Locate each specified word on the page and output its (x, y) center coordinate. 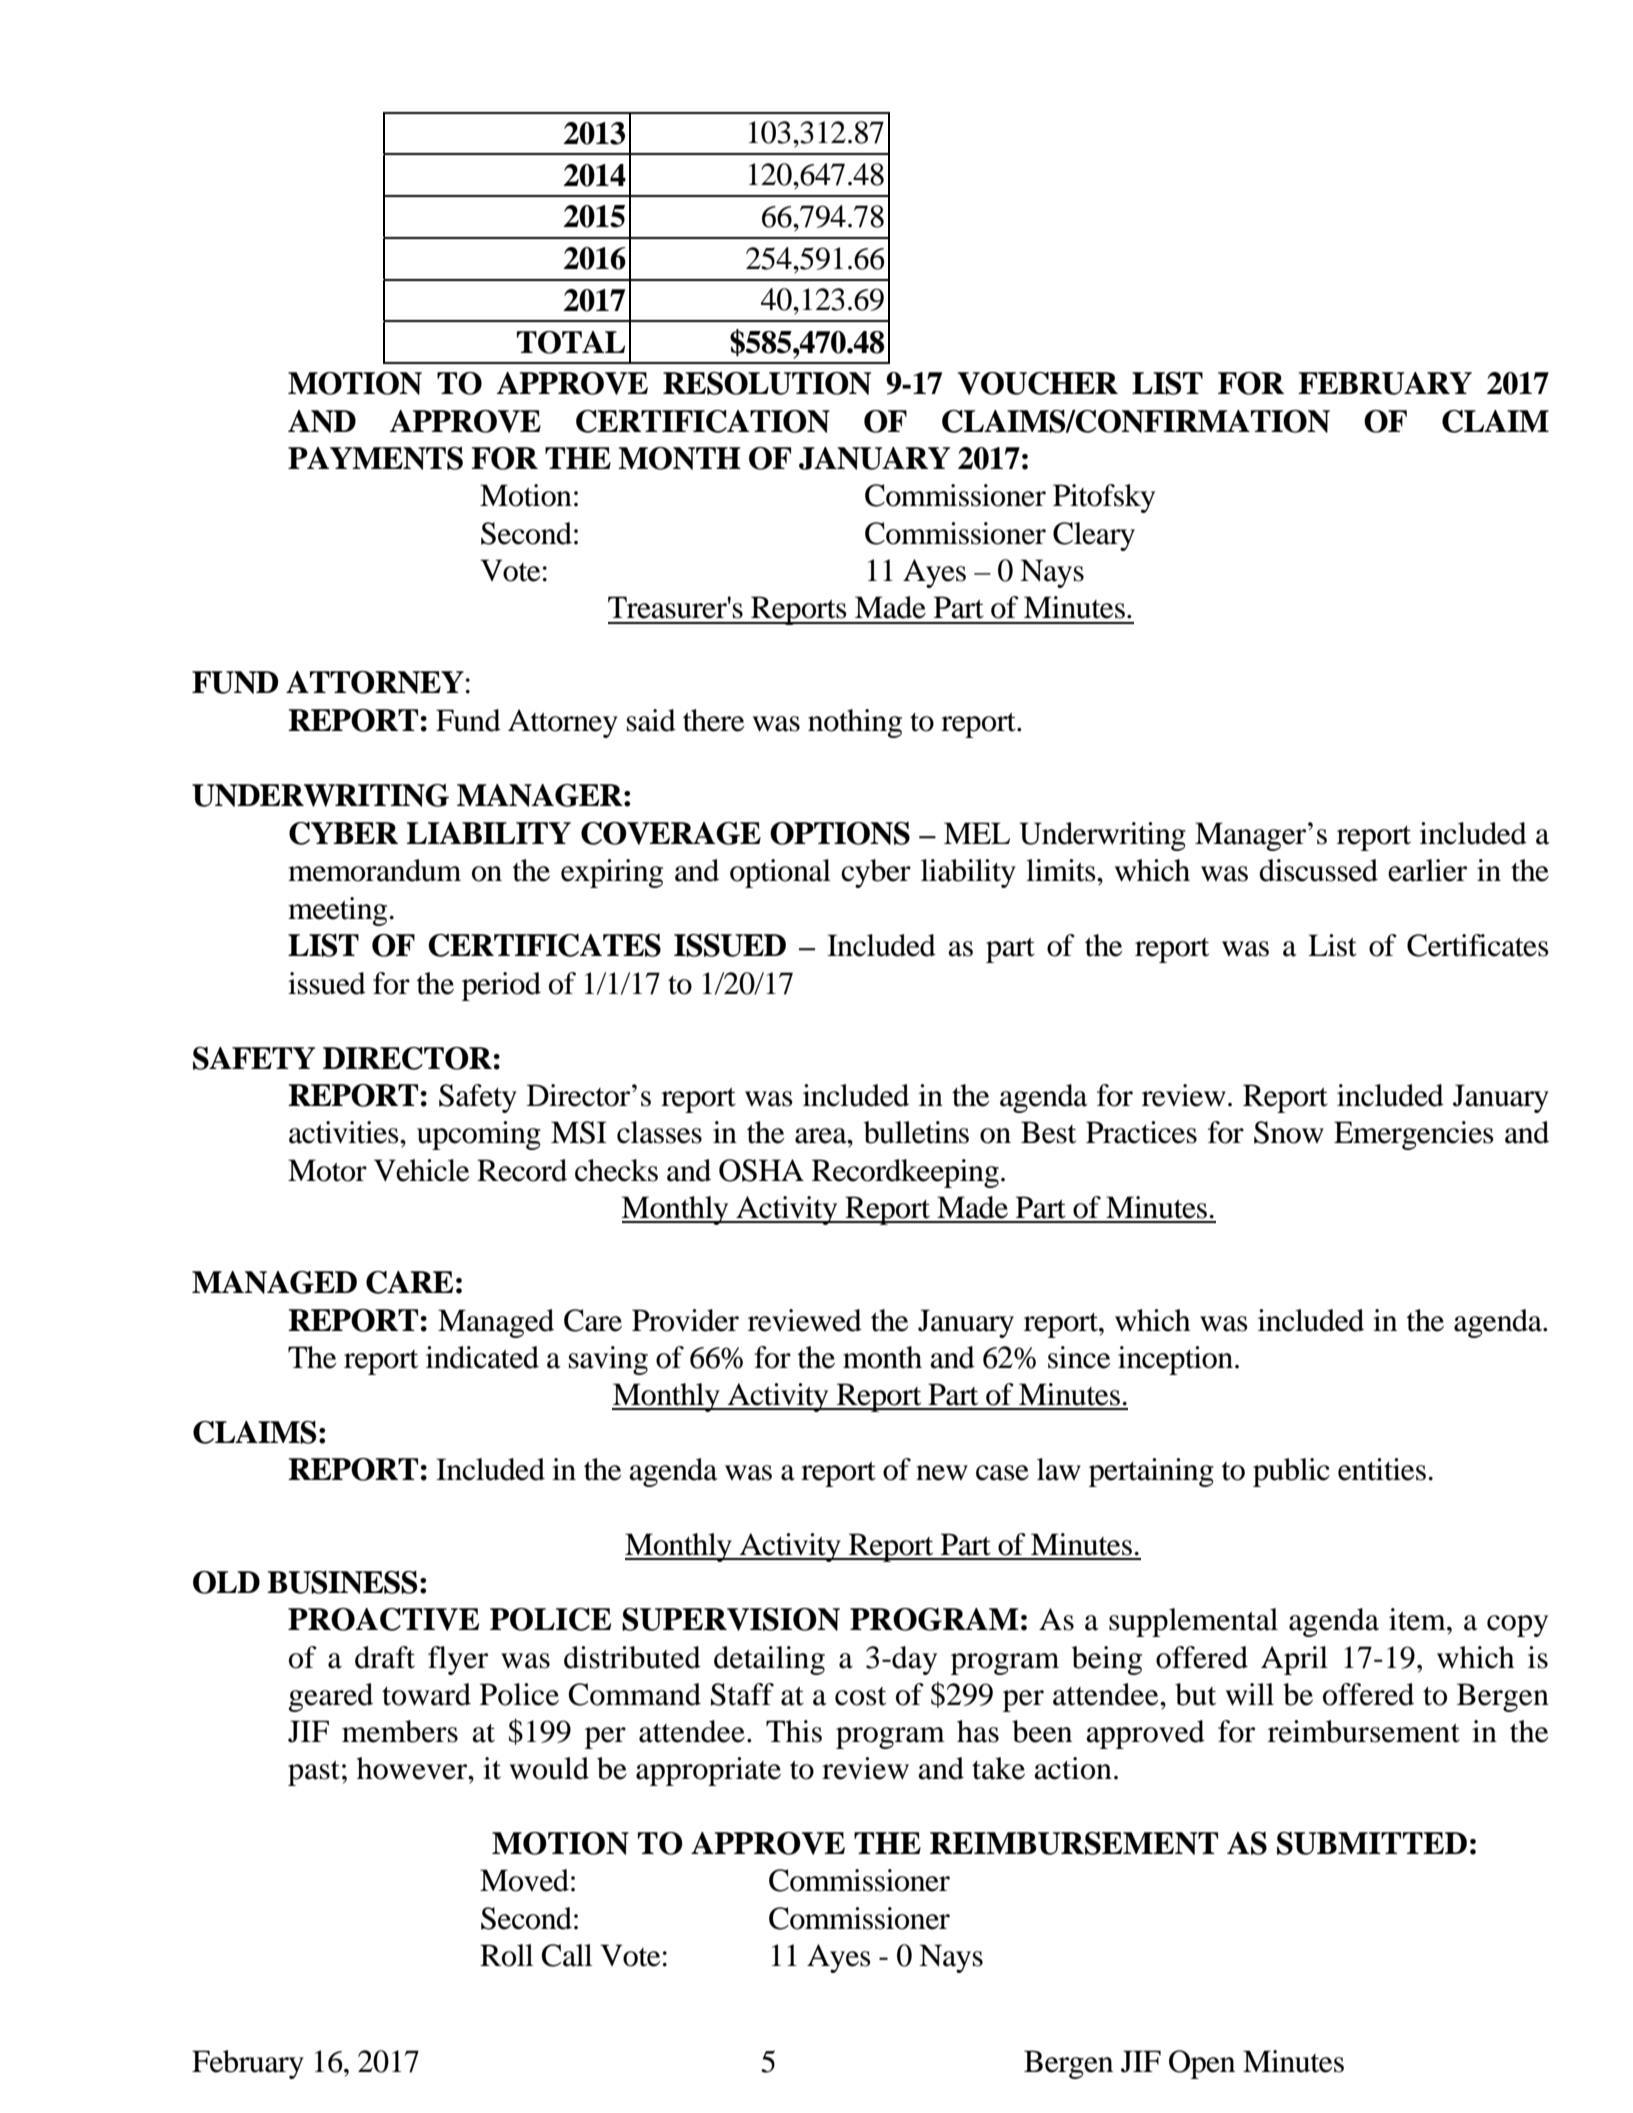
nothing (855, 723)
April (1294, 1660)
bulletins (916, 1132)
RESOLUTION (767, 383)
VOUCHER (1038, 383)
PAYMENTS (375, 458)
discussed (1318, 870)
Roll (506, 1955)
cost (860, 1696)
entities (1382, 1469)
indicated (482, 1357)
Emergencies (1414, 1135)
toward (426, 1694)
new (942, 1473)
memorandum (374, 870)
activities (345, 1132)
